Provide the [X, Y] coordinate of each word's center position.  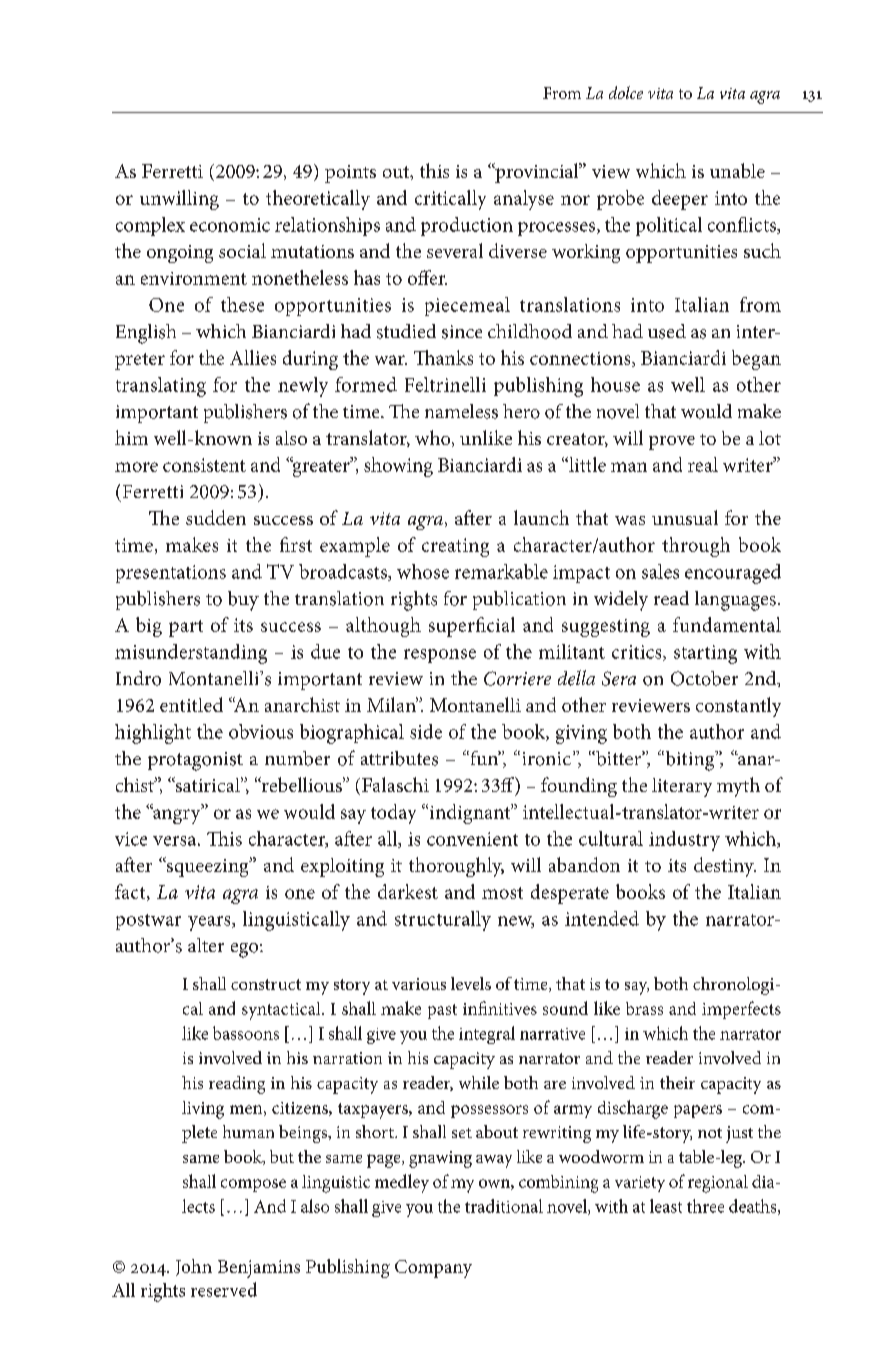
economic [230, 225]
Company [433, 1269]
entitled [191, 704]
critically [450, 200]
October [704, 678]
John [194, 1267]
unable [737, 170]
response [440, 656]
